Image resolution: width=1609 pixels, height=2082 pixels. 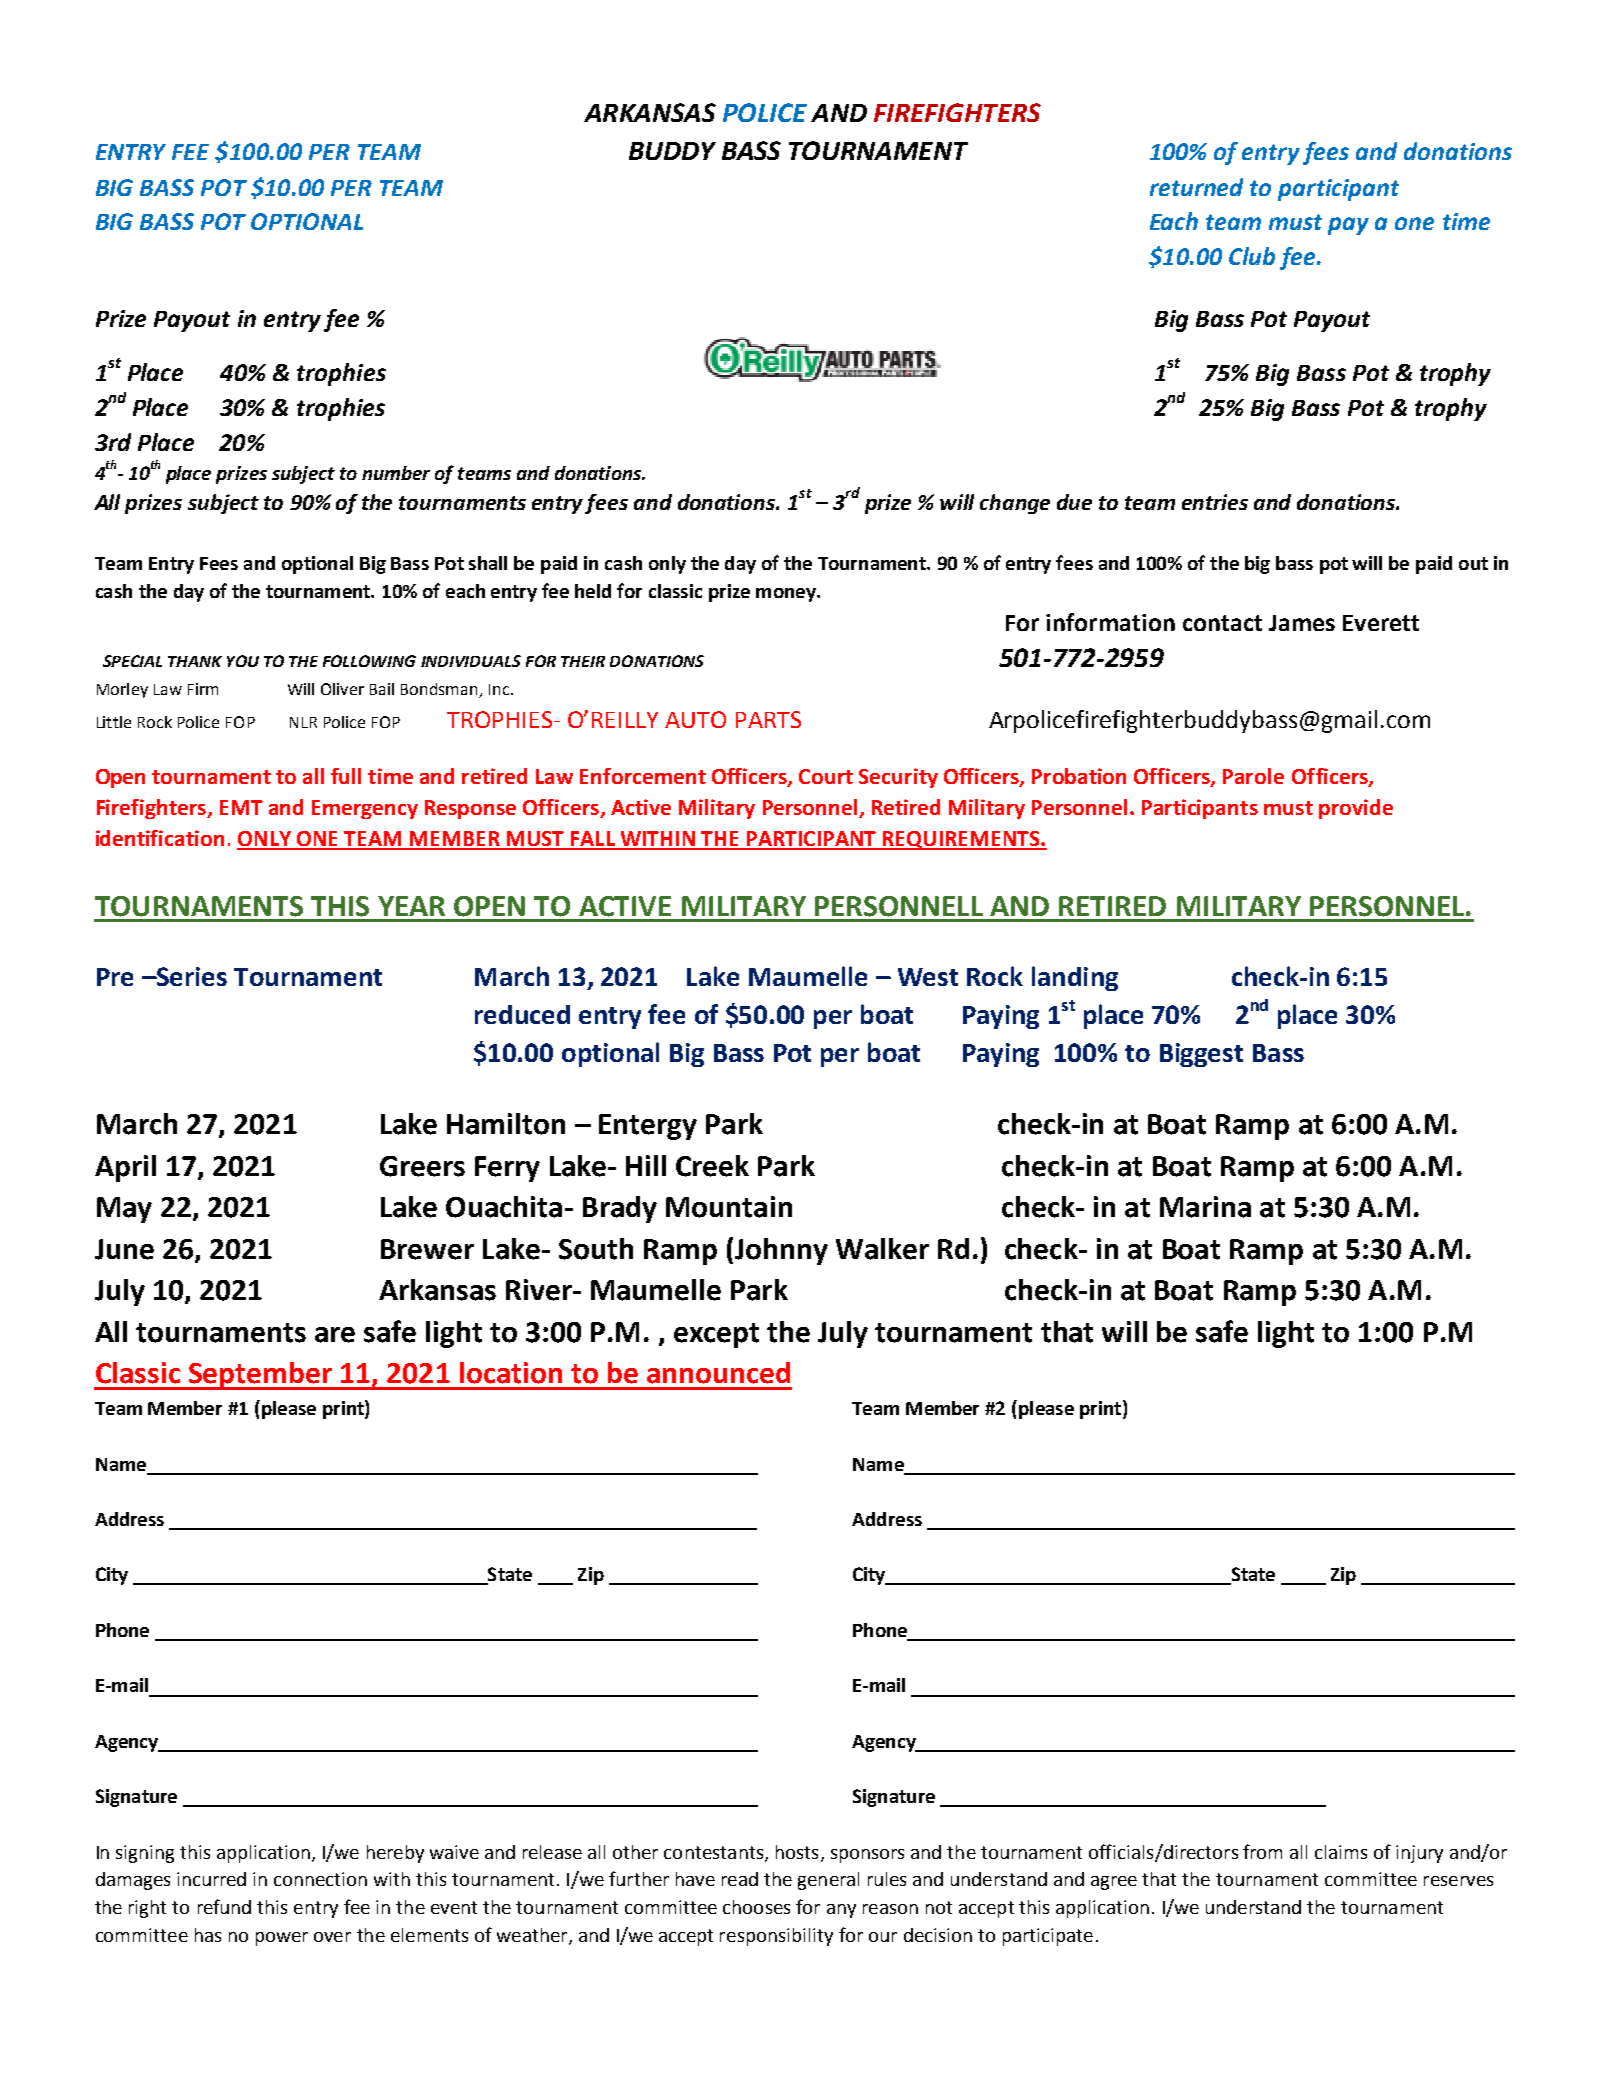 What do you see at coordinates (1196, 187) in the page?
I see `returned` at bounding box center [1196, 187].
